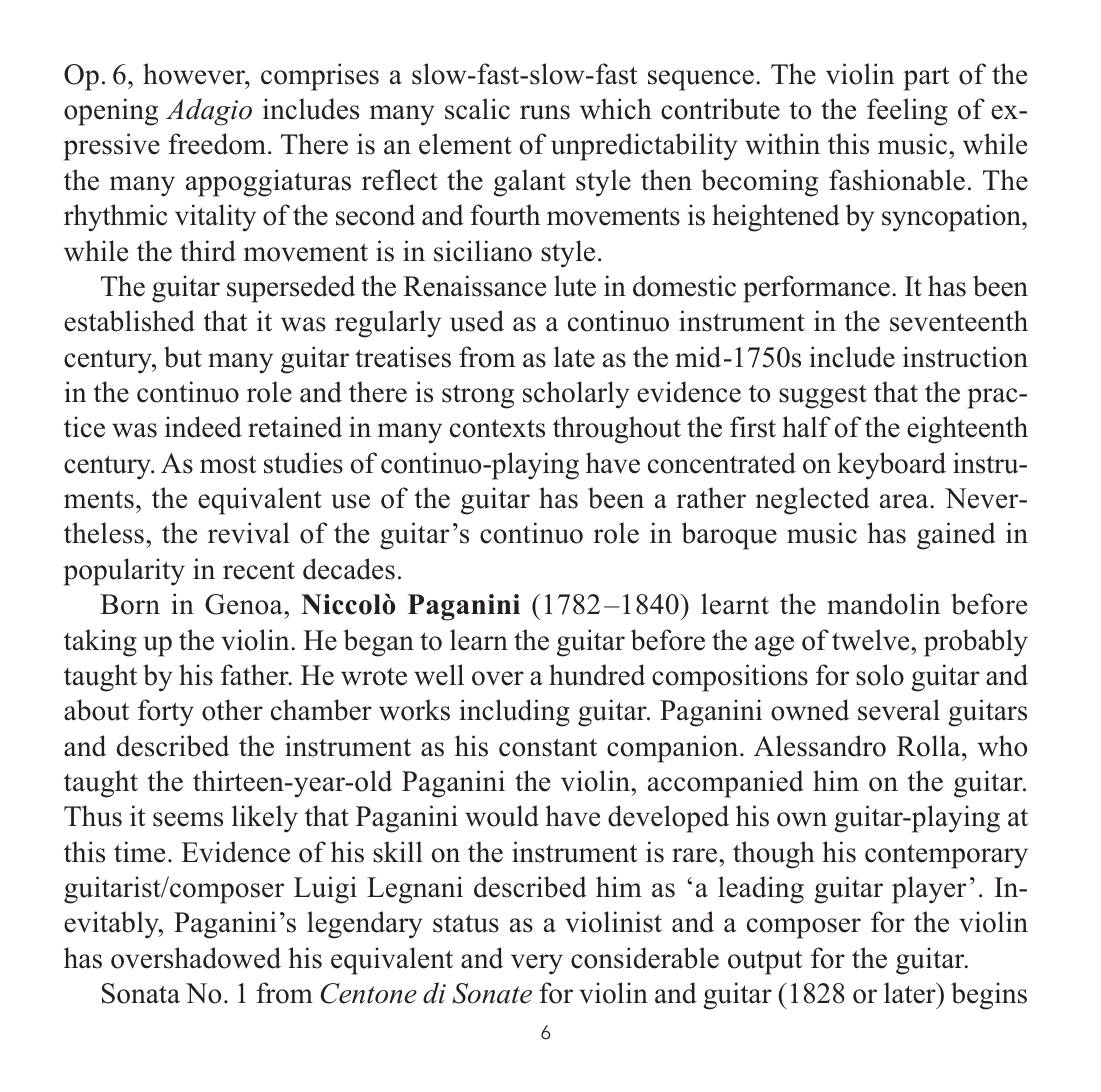 Image resolution: width=1101 pixels, height=1092 pixels. I want to click on runs, so click(545, 112).
